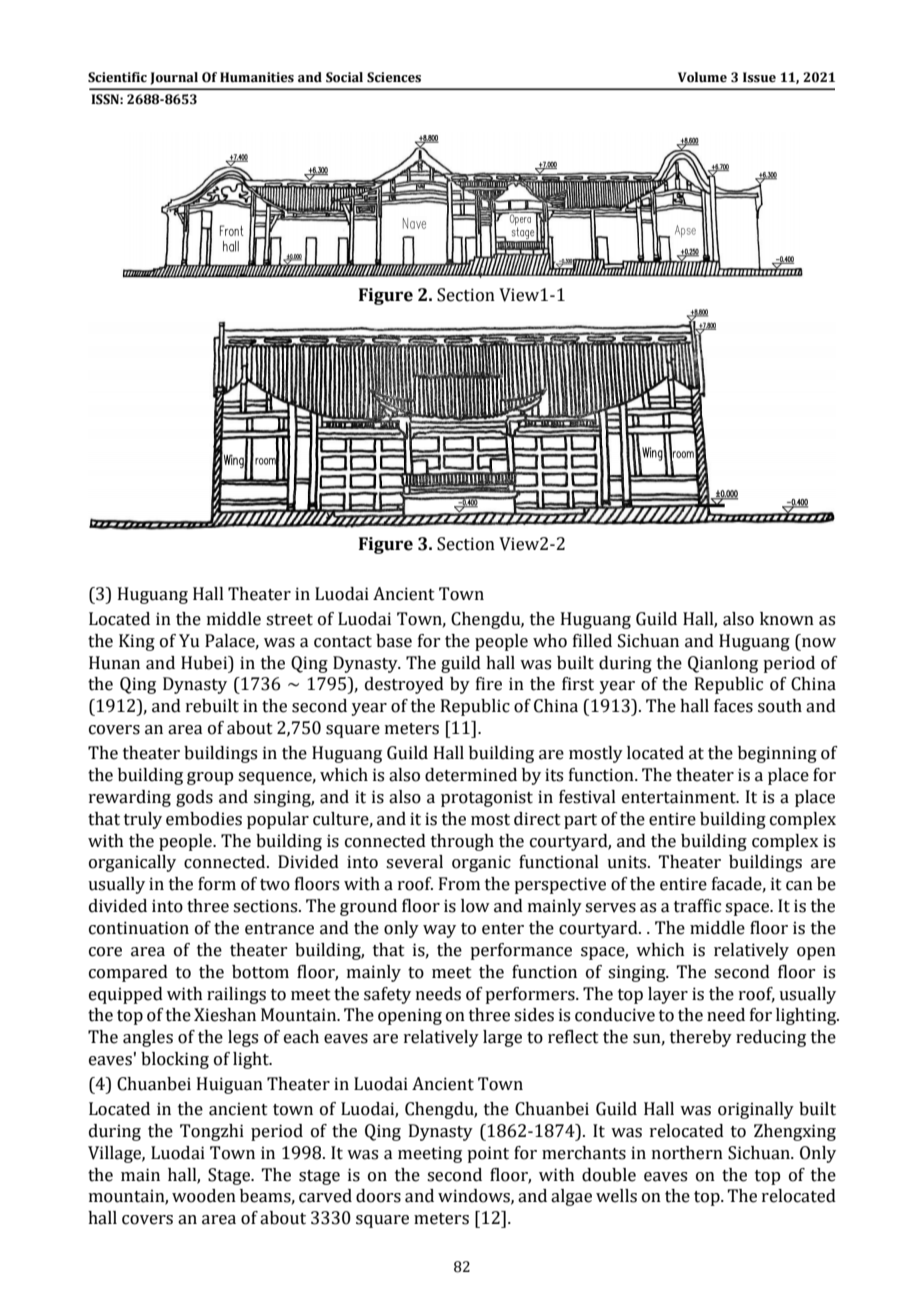  I want to click on Sciences, so click(394, 77).
